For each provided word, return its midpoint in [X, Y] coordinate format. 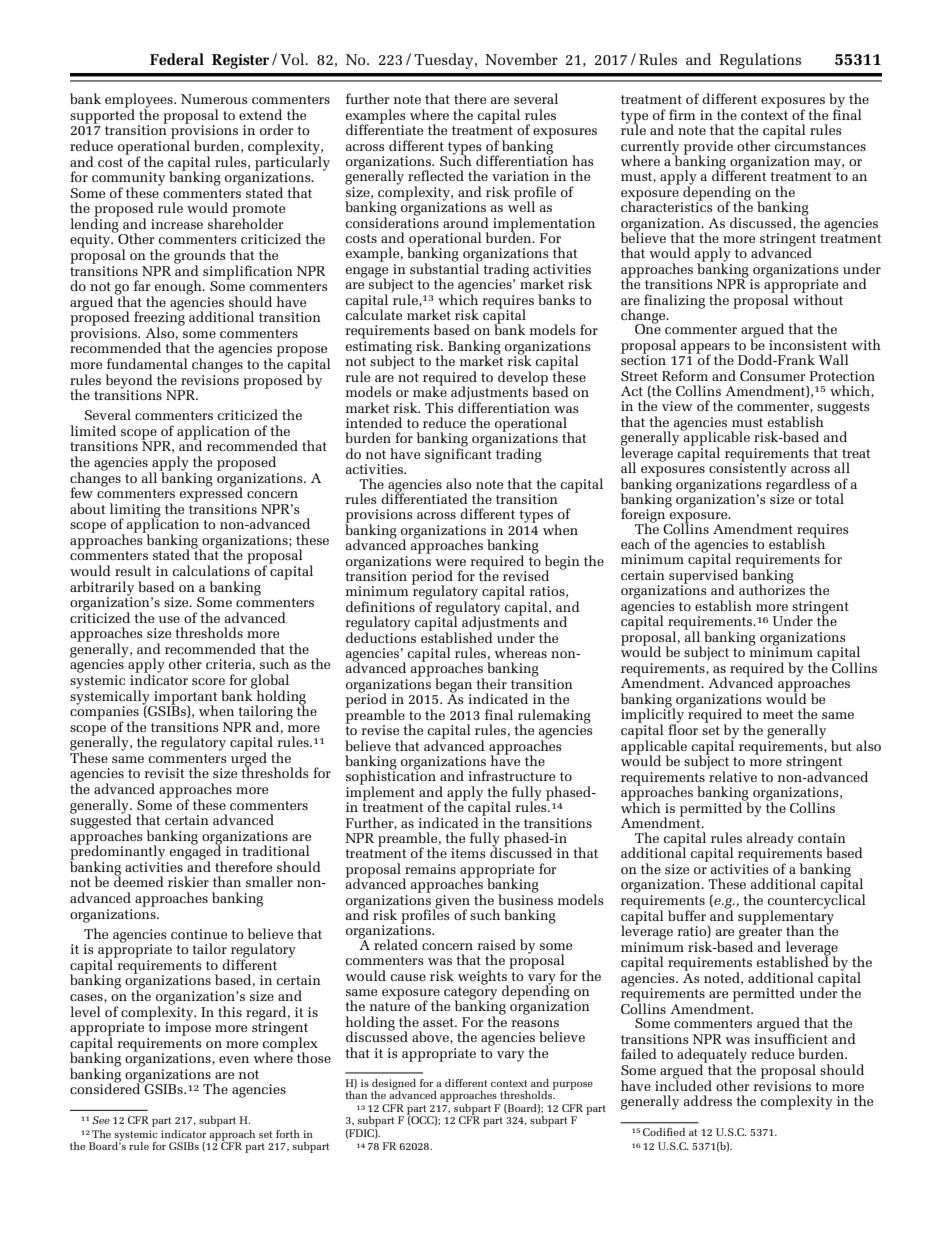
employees [140, 101]
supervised [703, 576]
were [450, 562]
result [133, 570]
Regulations [760, 61]
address [708, 1100]
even [234, 1059]
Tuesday [445, 61]
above [431, 1037]
